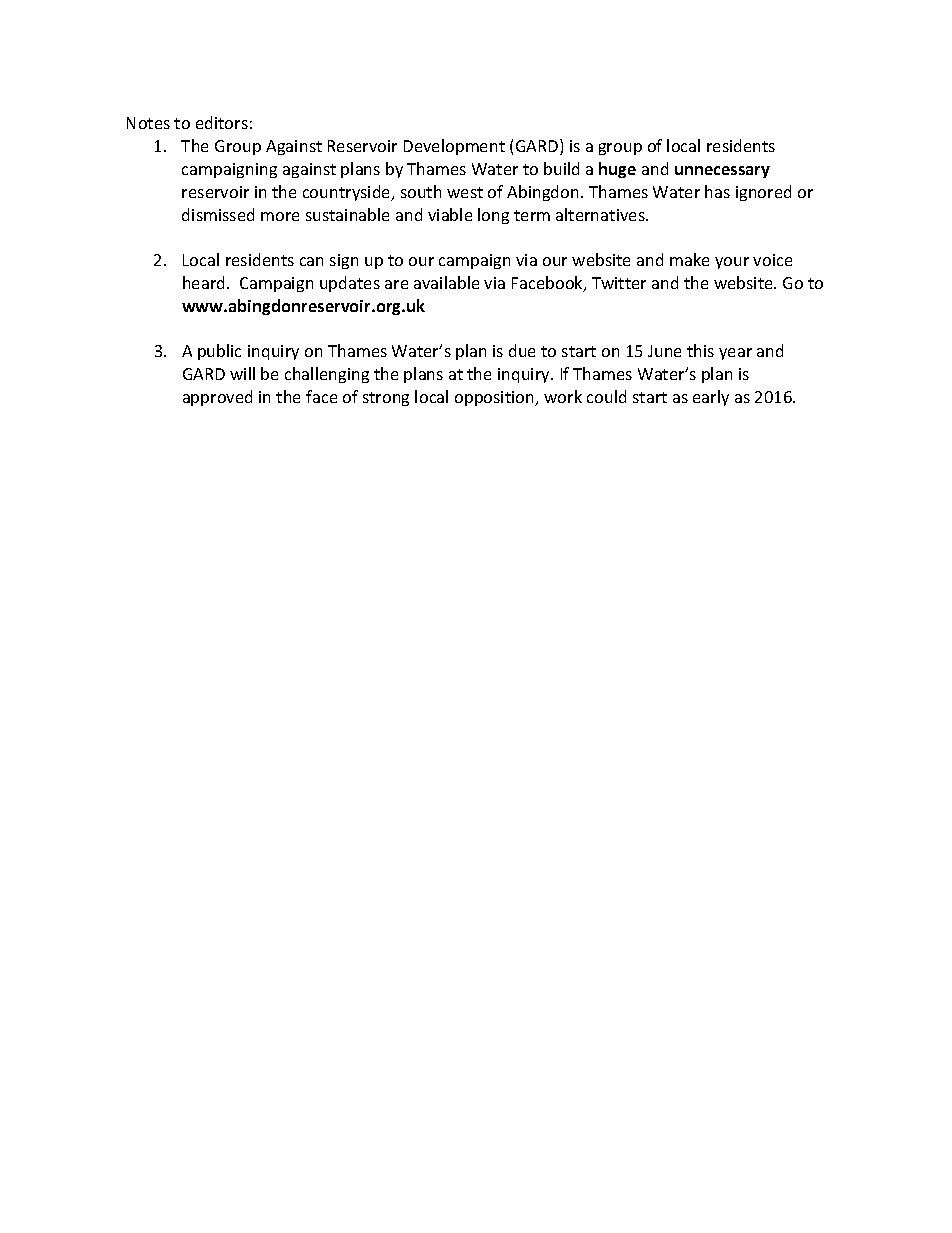  Describe the element at coordinates (700, 350) in the page. I see `this` at that location.
